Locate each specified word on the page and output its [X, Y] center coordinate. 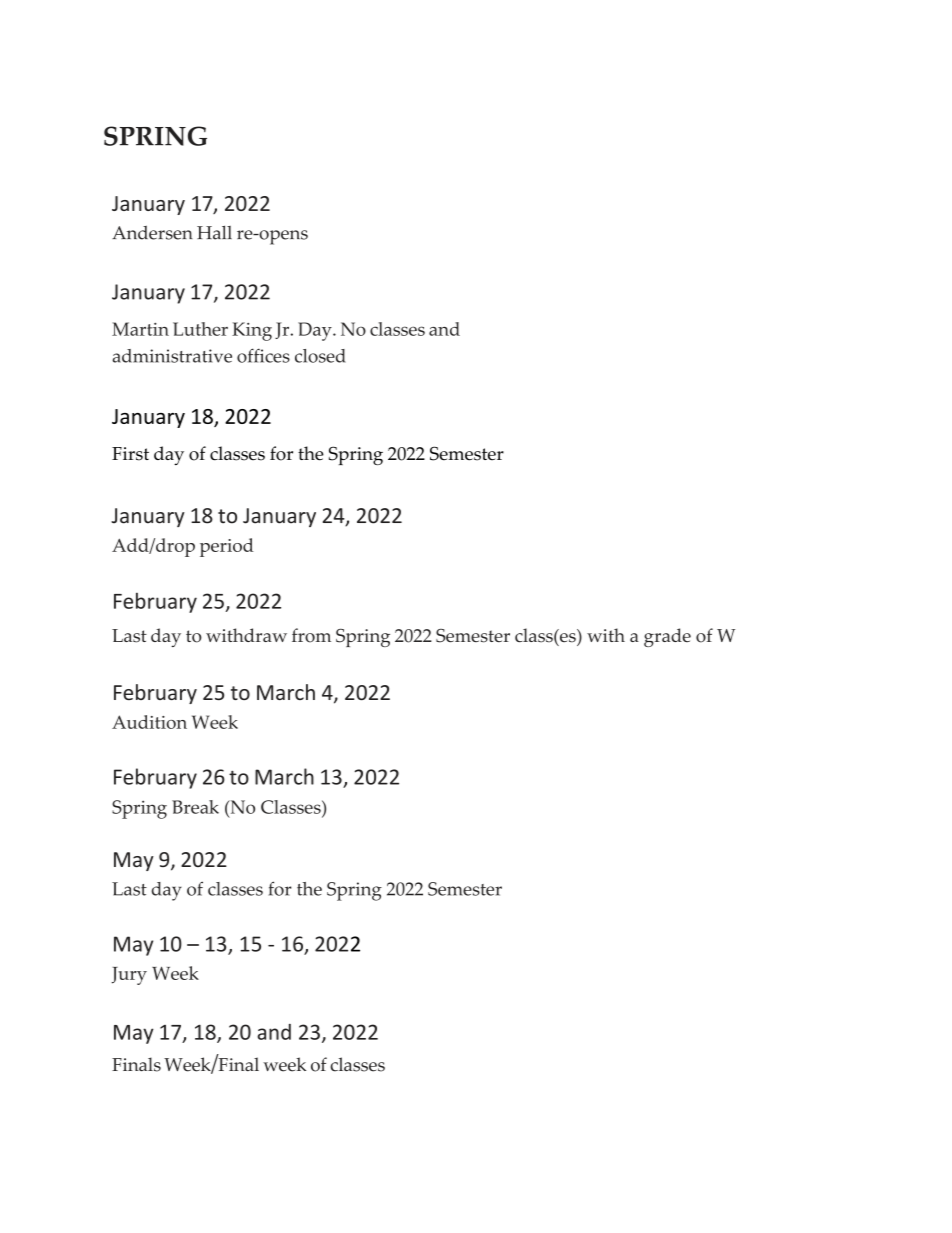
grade [667, 637]
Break [195, 807]
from [311, 635]
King [252, 331]
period [227, 547]
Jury [129, 976]
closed [320, 356]
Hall [214, 232]
